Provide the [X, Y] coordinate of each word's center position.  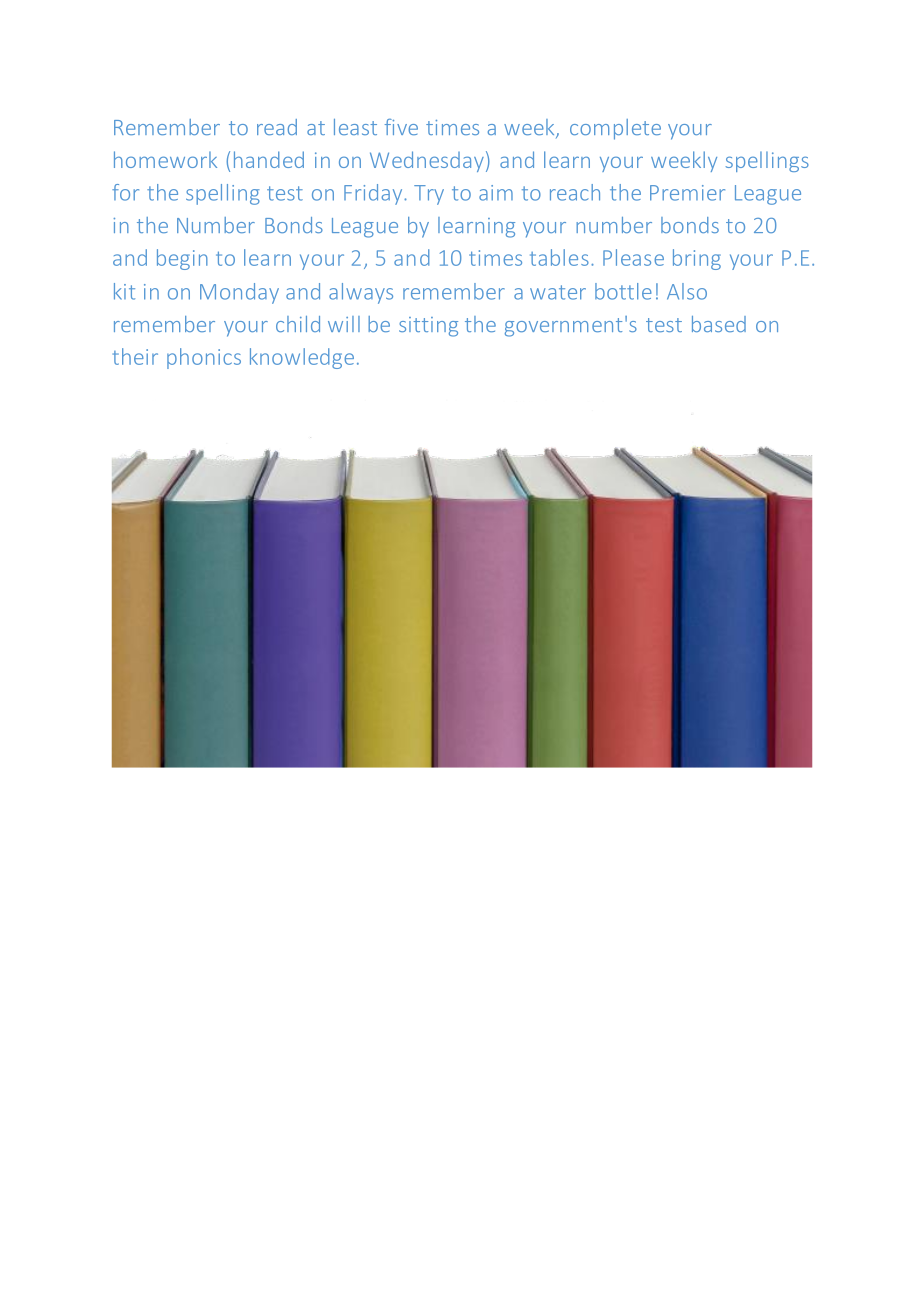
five [401, 127]
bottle [623, 291]
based [719, 324]
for [125, 192]
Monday [239, 293]
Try [429, 195]
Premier [687, 193]
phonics [204, 358]
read [277, 127]
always [361, 293]
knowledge [302, 358]
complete [615, 129]
